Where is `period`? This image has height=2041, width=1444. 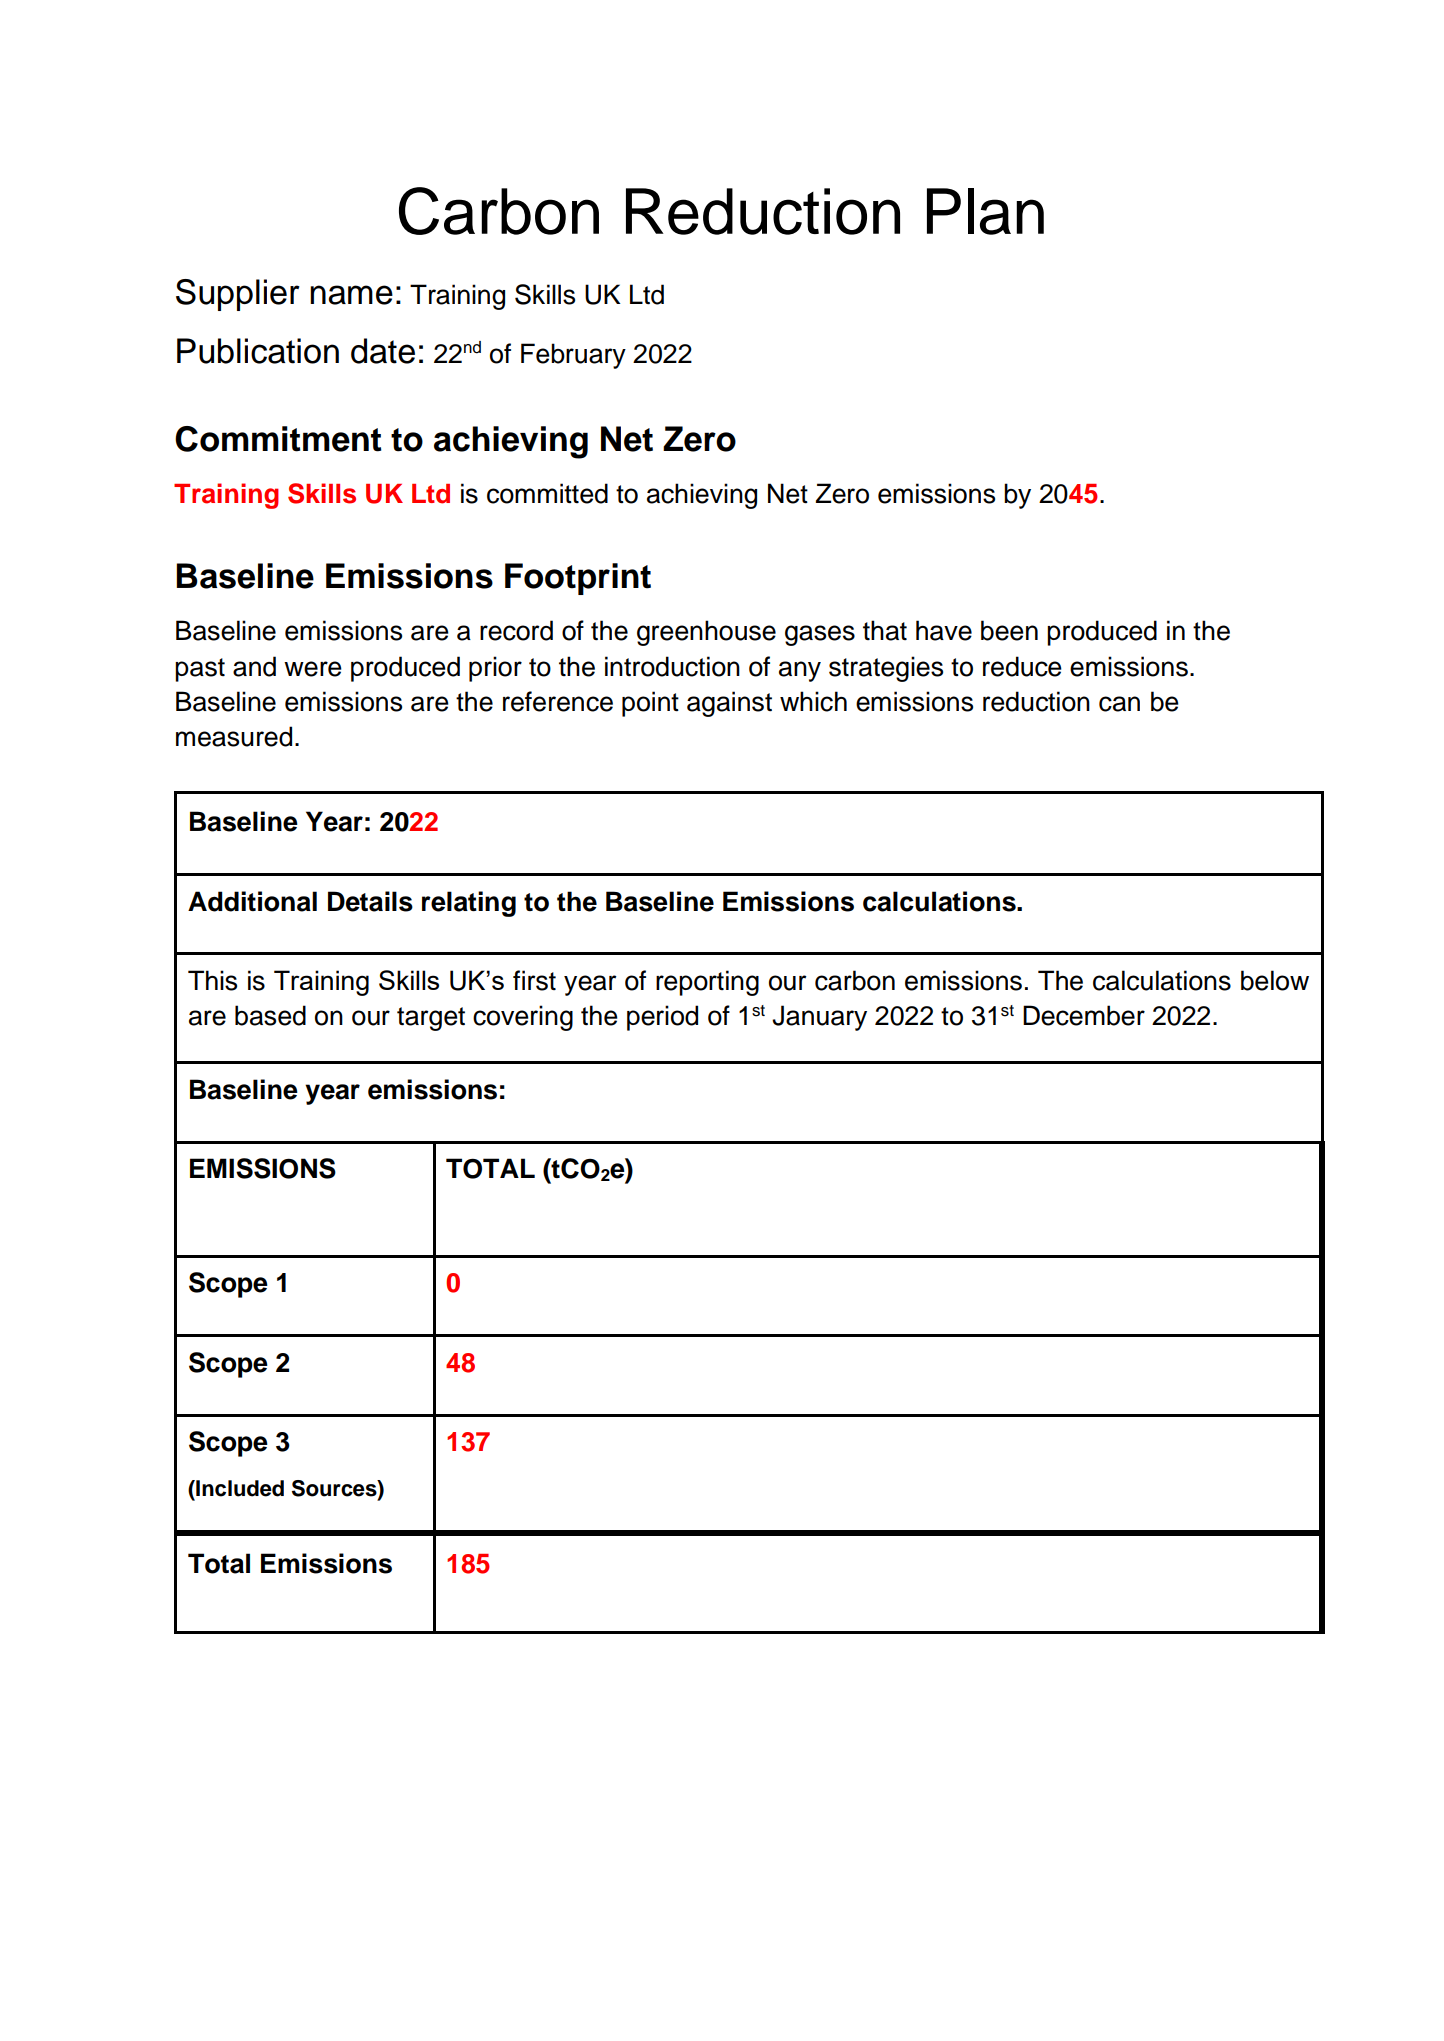 period is located at coordinates (662, 1018).
